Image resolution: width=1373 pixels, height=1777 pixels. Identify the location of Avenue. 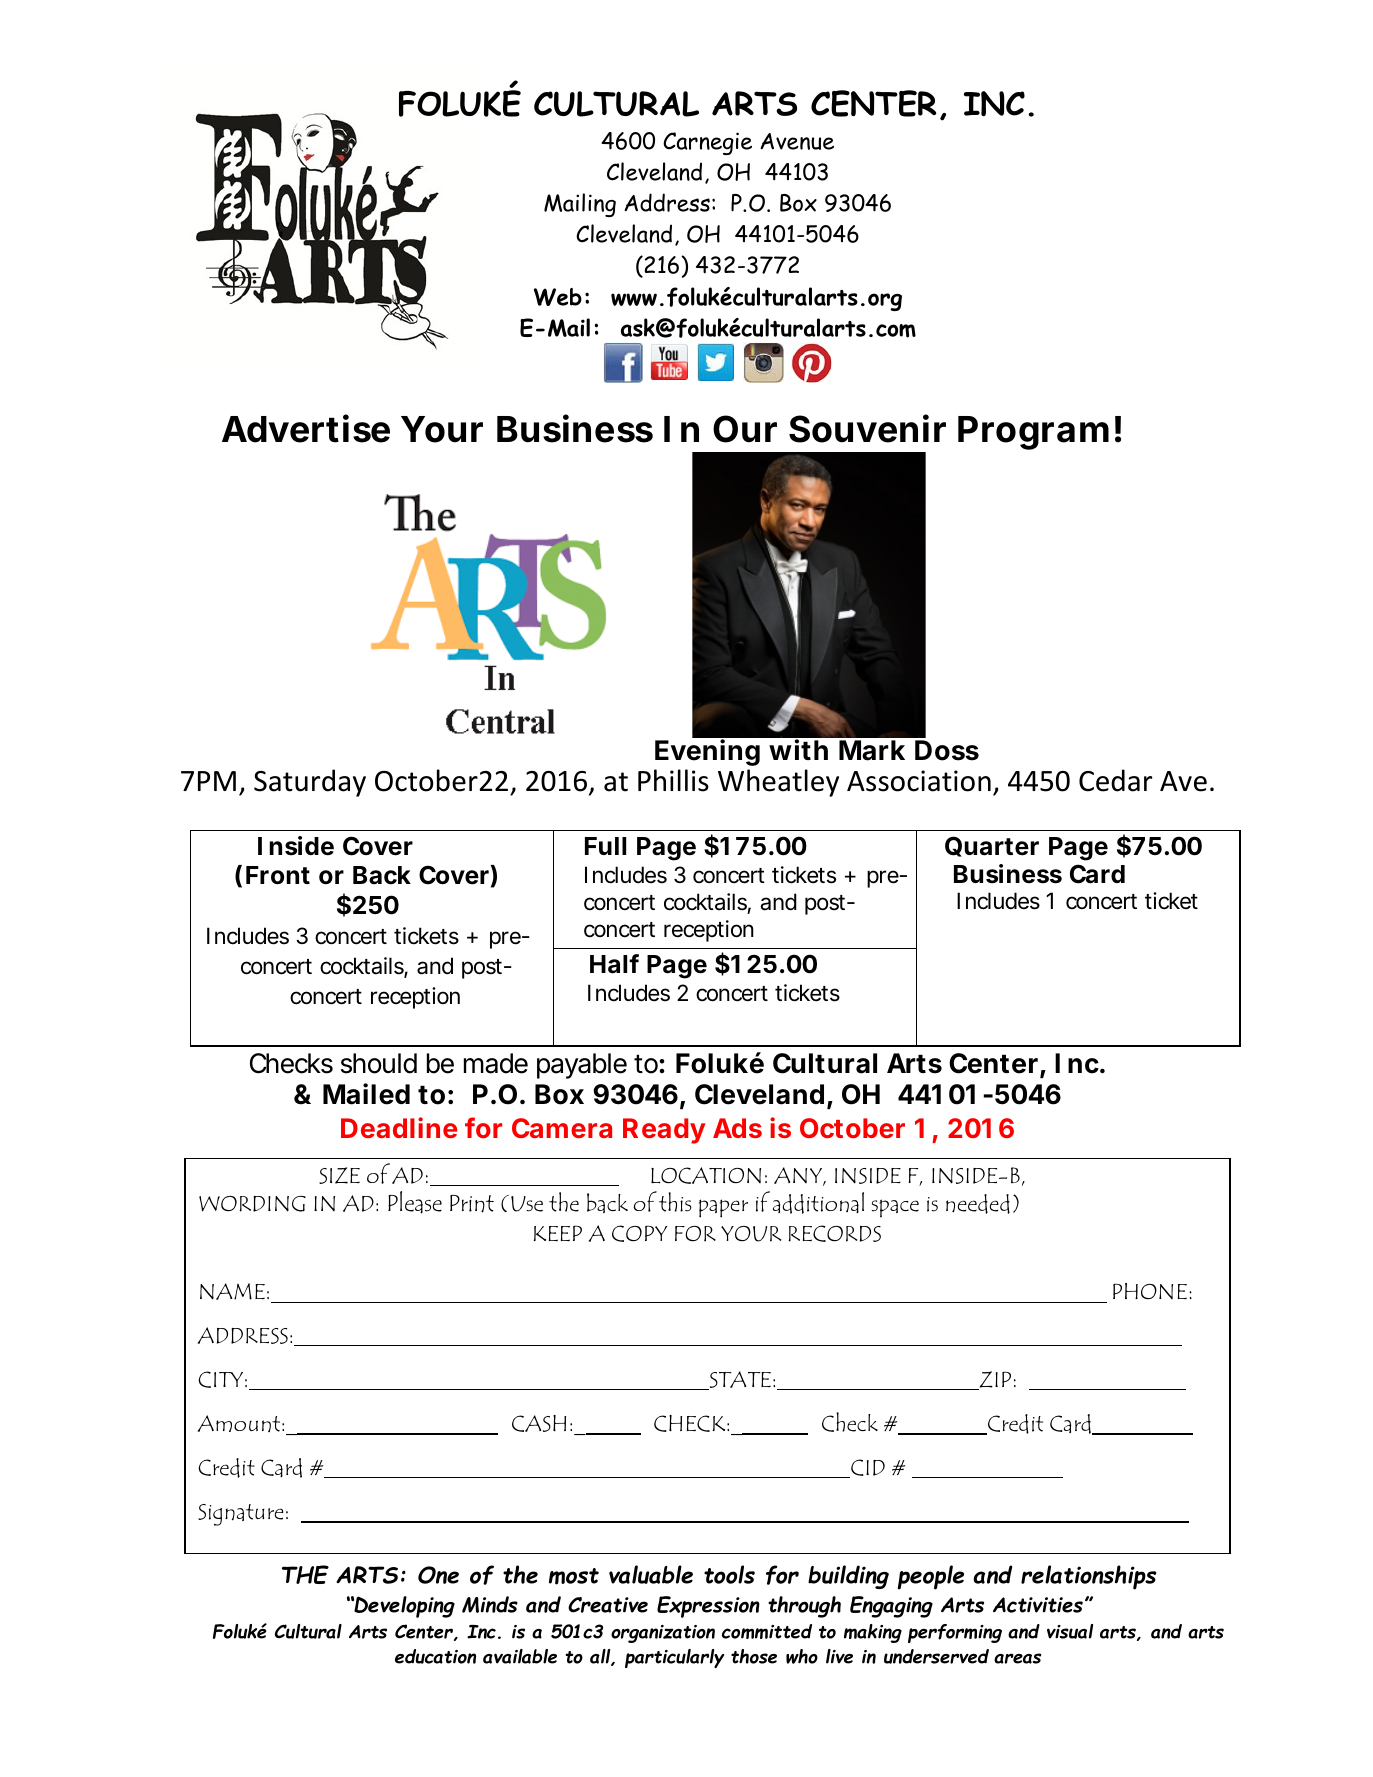
(797, 141).
